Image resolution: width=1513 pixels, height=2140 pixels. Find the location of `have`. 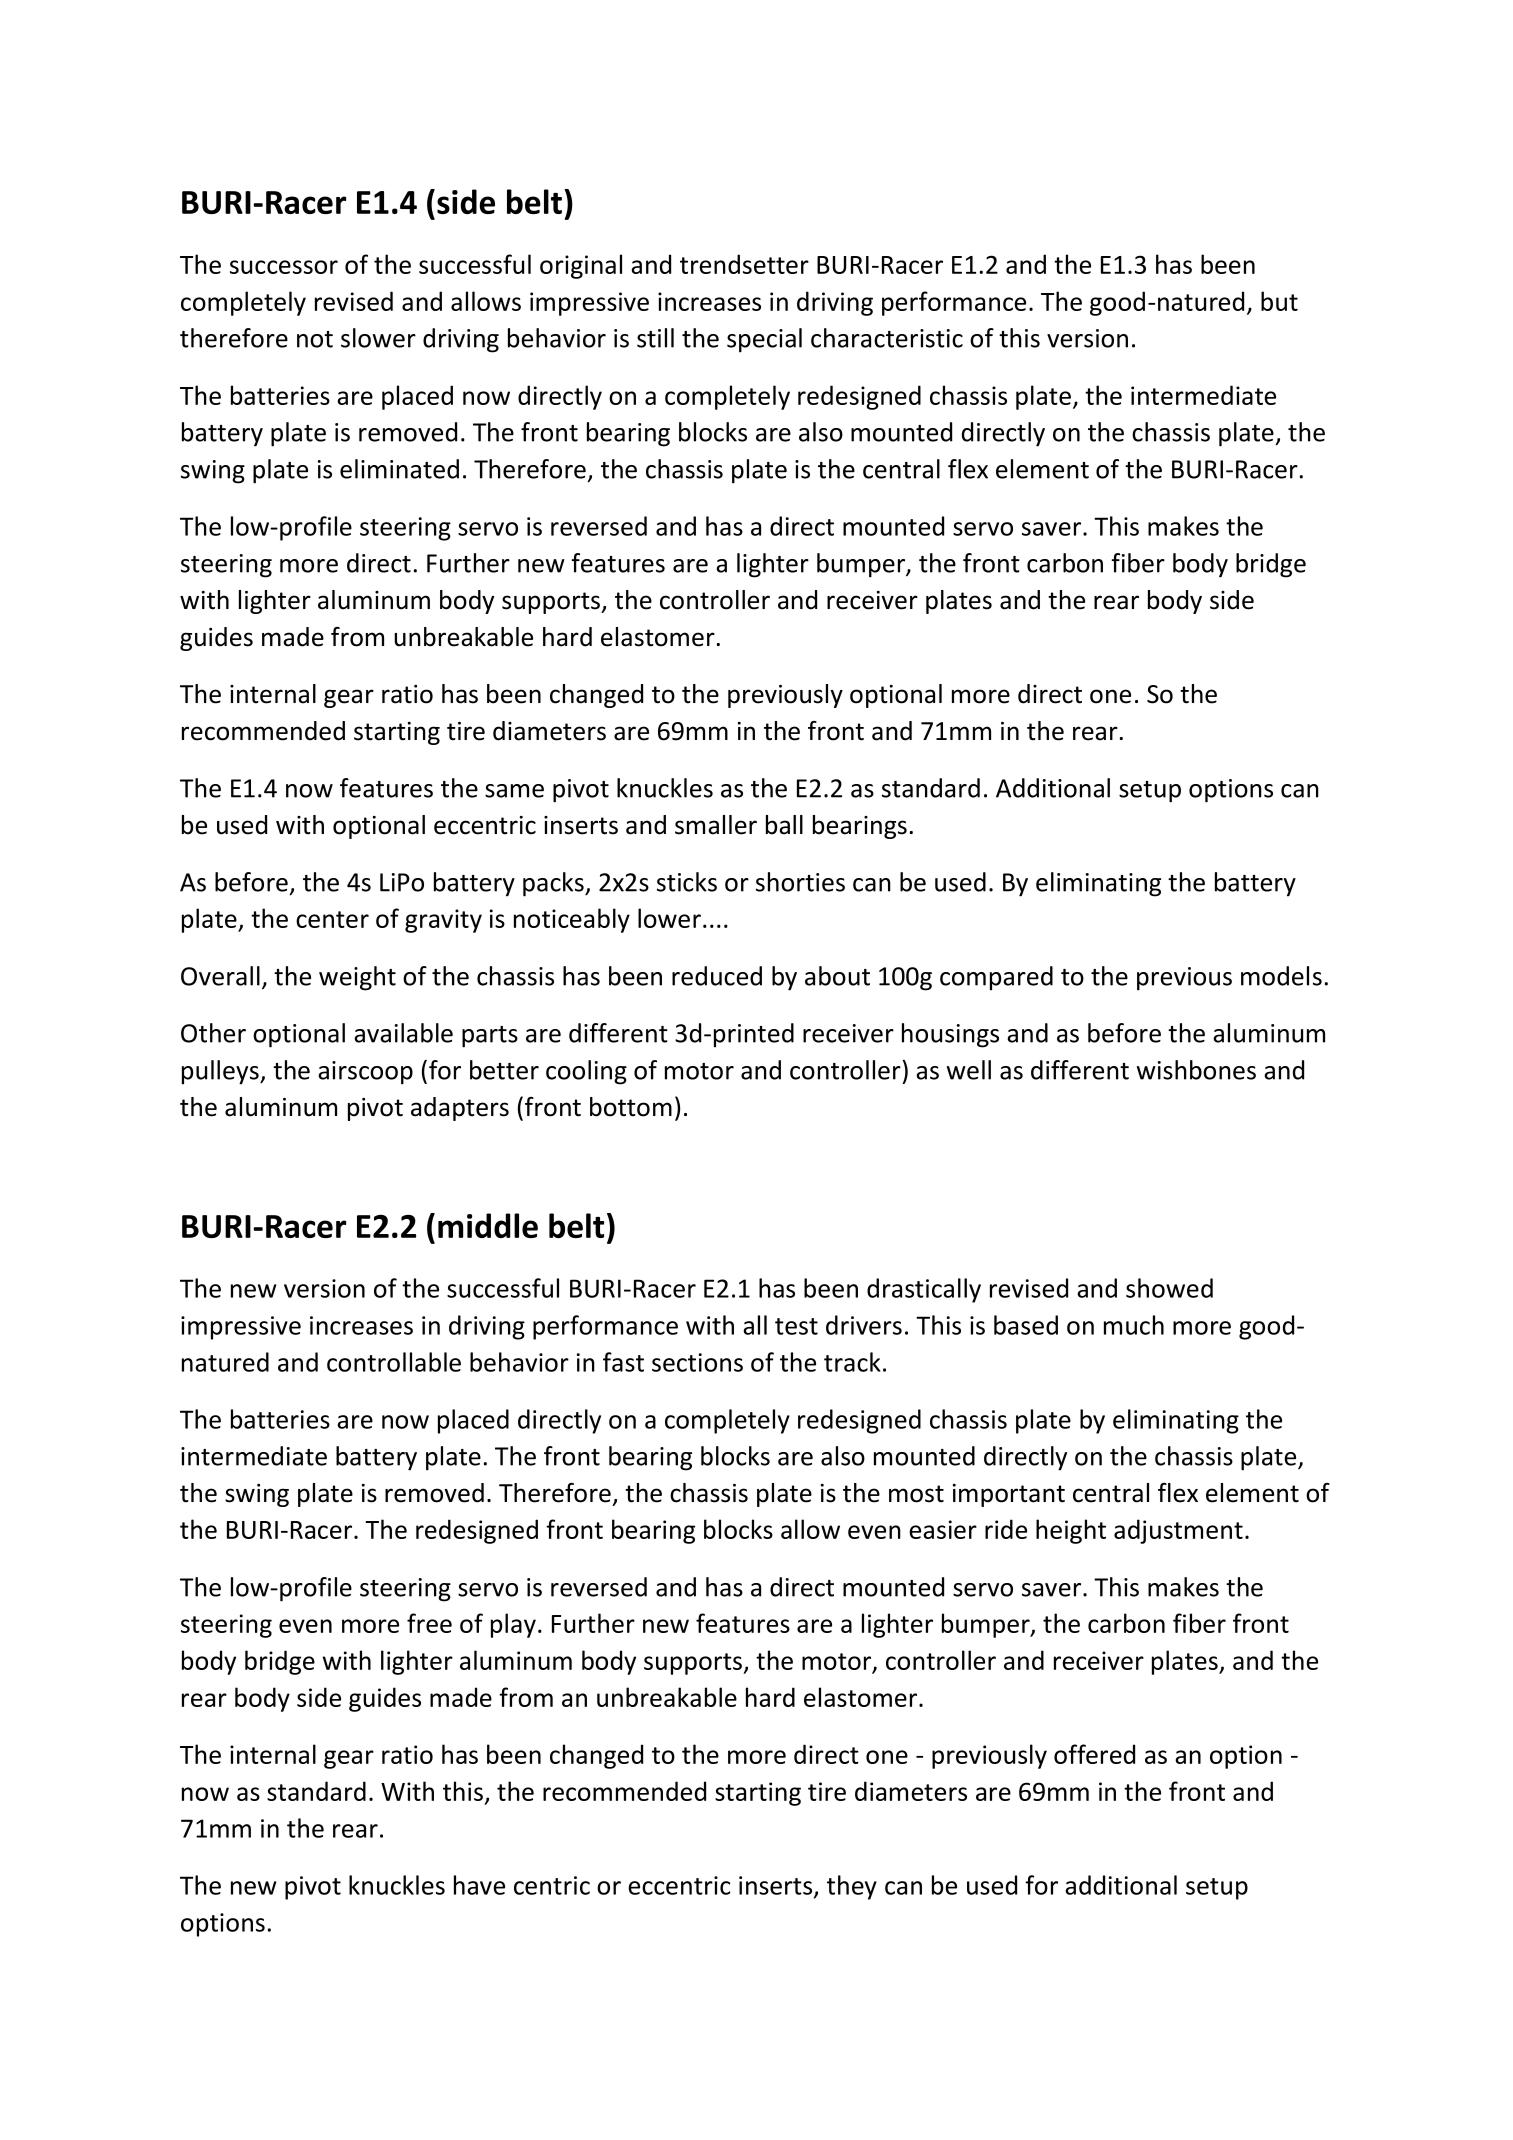

have is located at coordinates (479, 1885).
